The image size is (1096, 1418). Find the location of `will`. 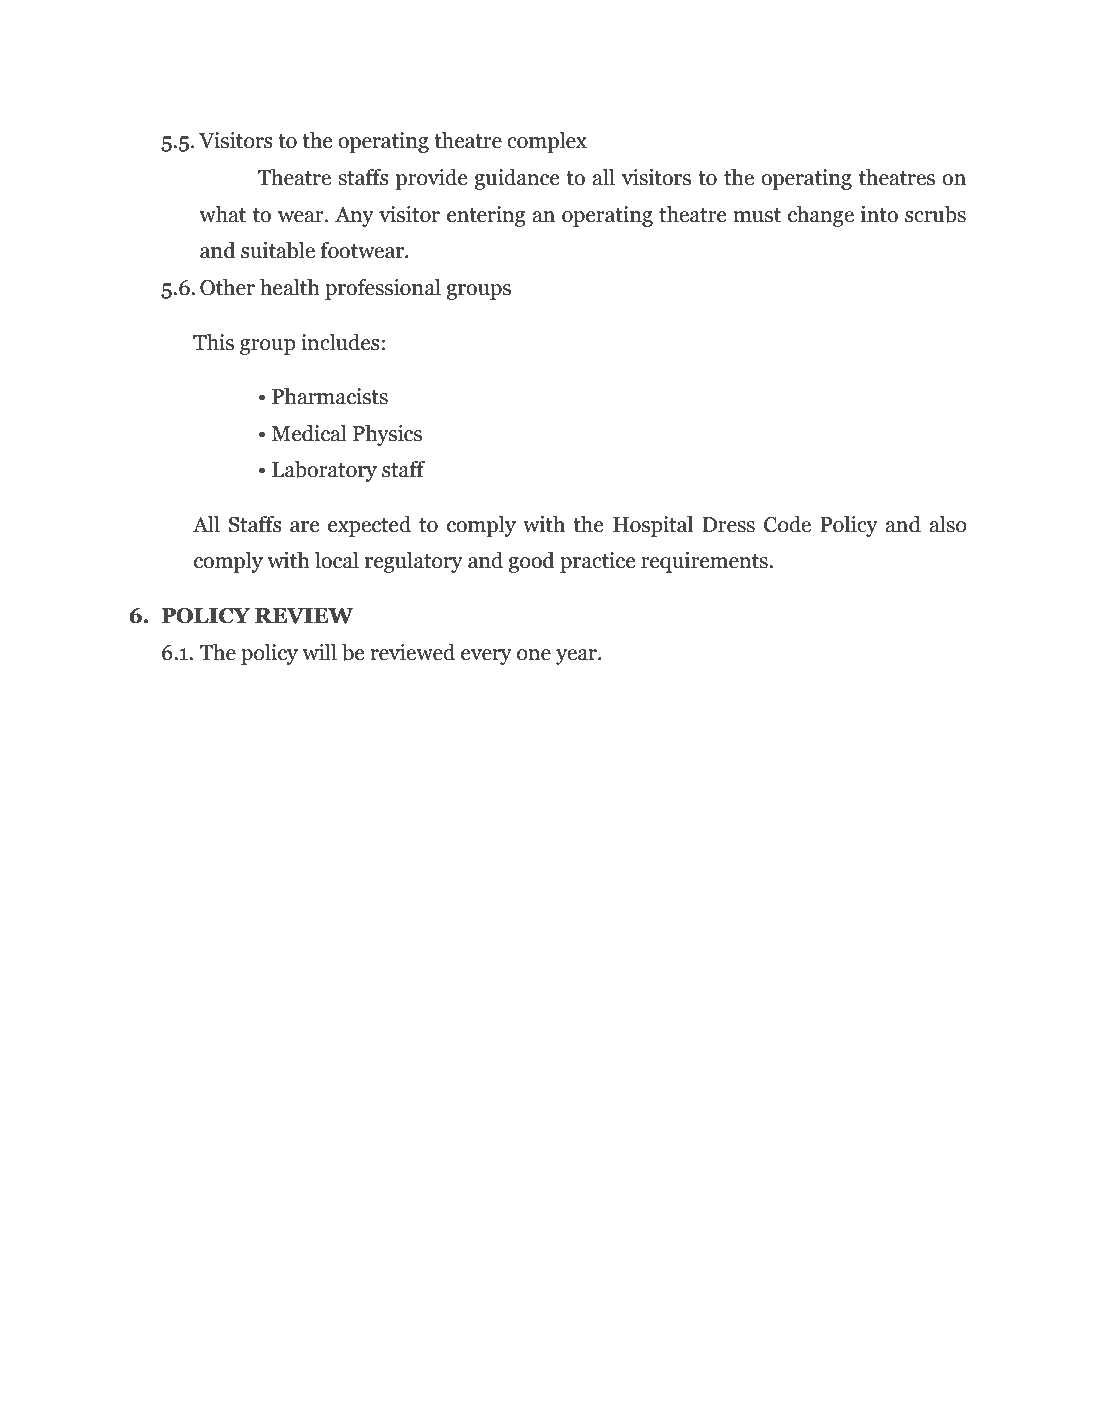

will is located at coordinates (320, 652).
